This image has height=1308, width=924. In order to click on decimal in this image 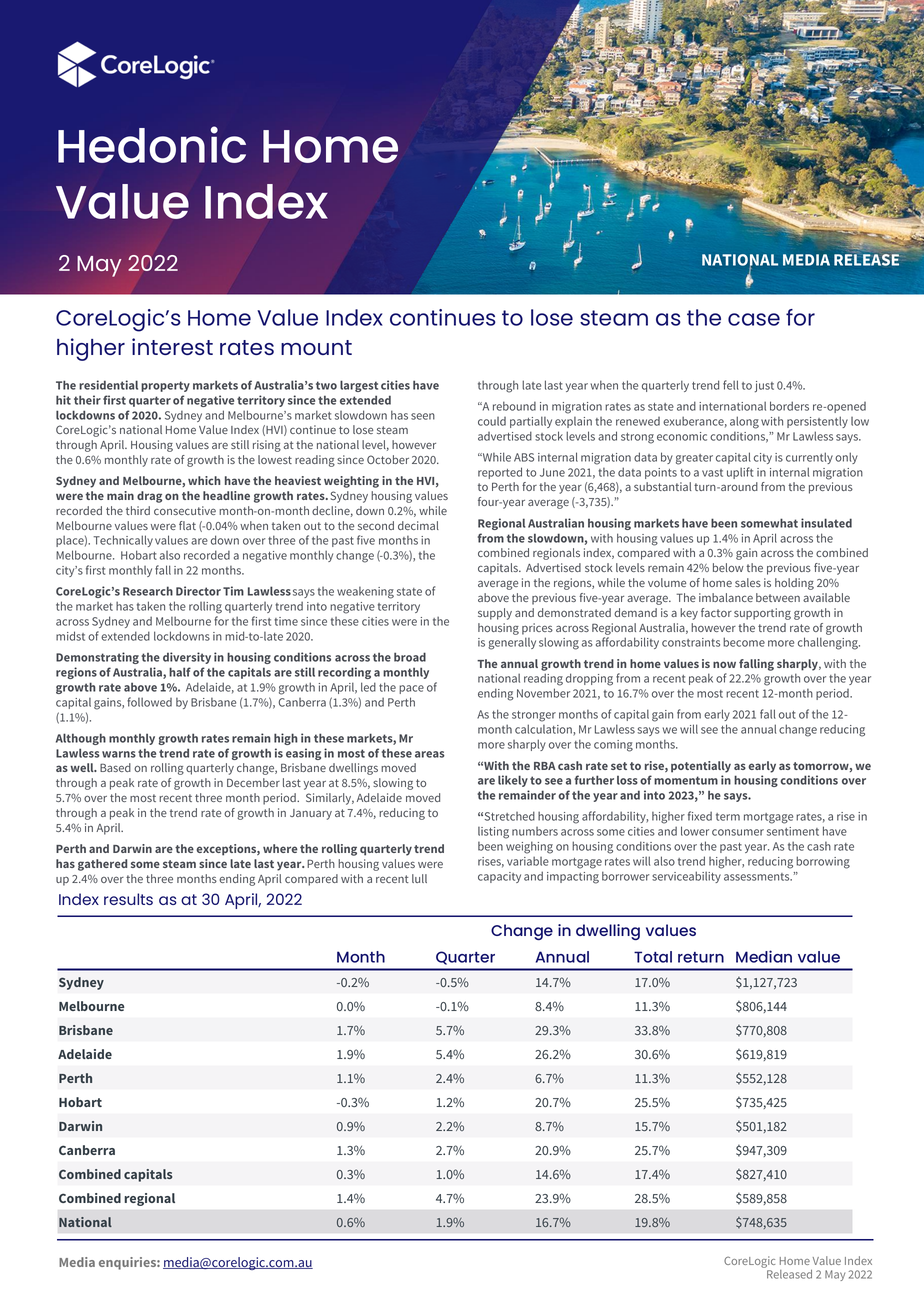, I will do `click(418, 525)`.
